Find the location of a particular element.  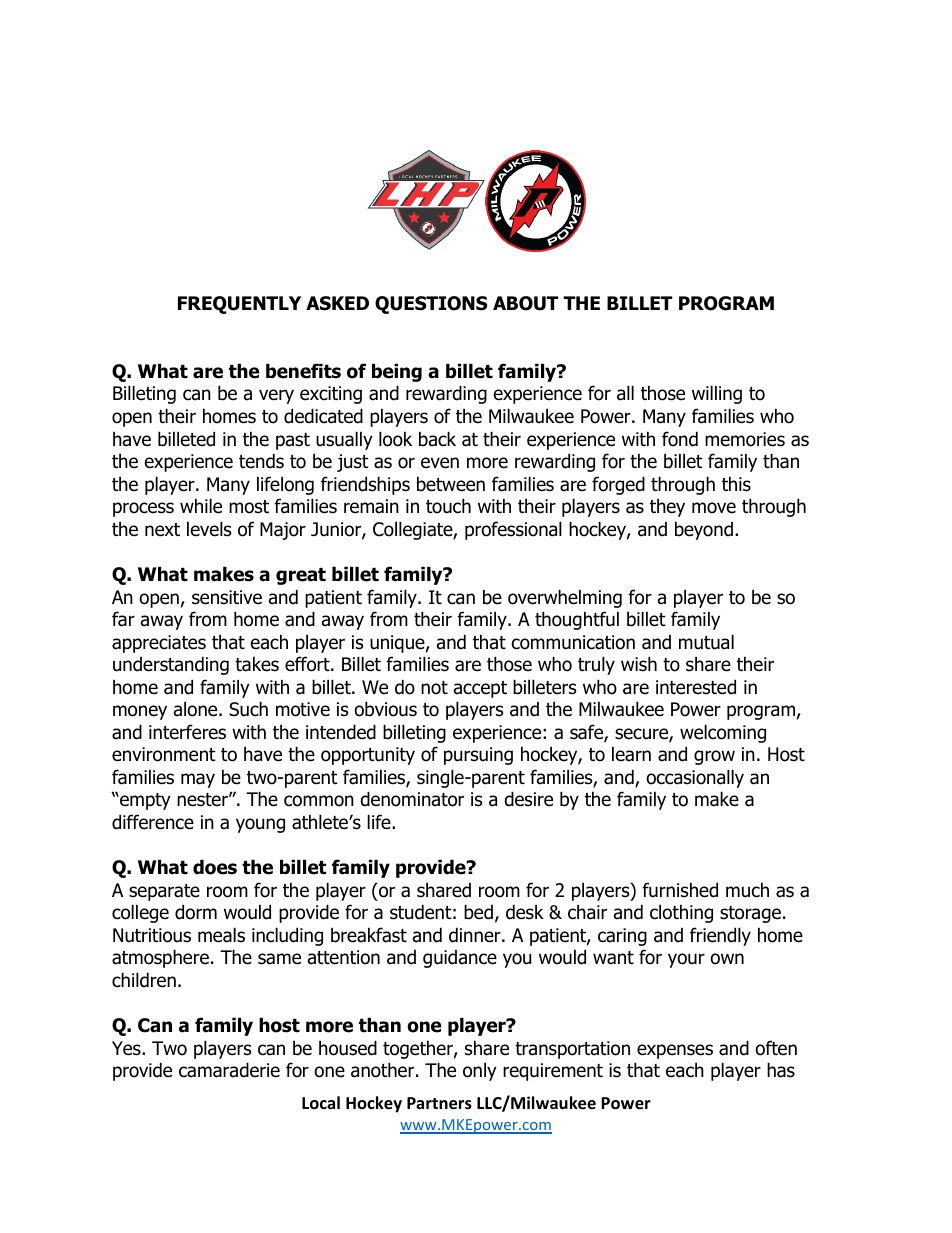

willing is located at coordinates (717, 394).
